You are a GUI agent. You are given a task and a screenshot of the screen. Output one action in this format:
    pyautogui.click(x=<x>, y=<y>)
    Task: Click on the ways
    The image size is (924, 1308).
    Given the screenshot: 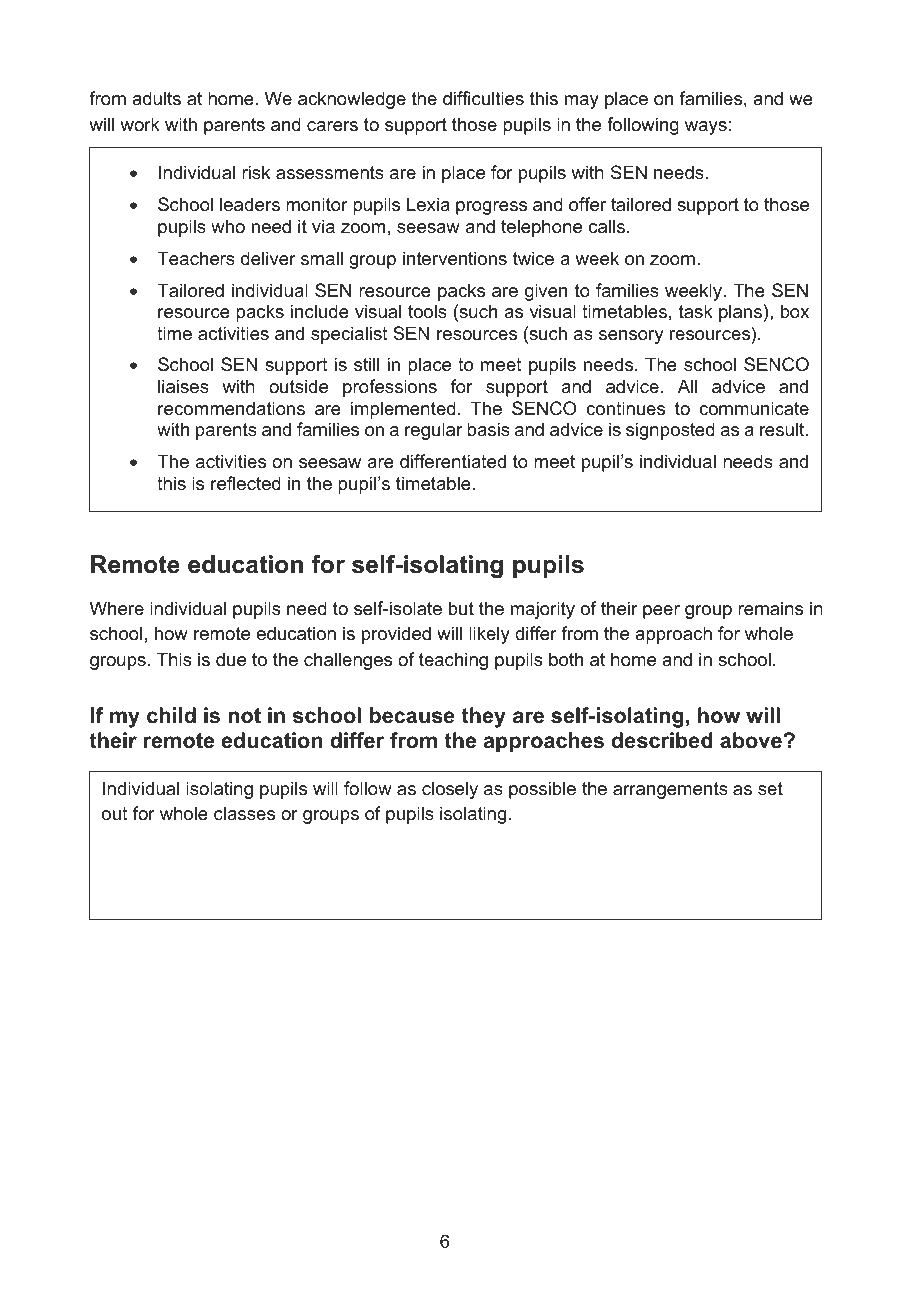 What is the action you would take?
    pyautogui.click(x=706, y=128)
